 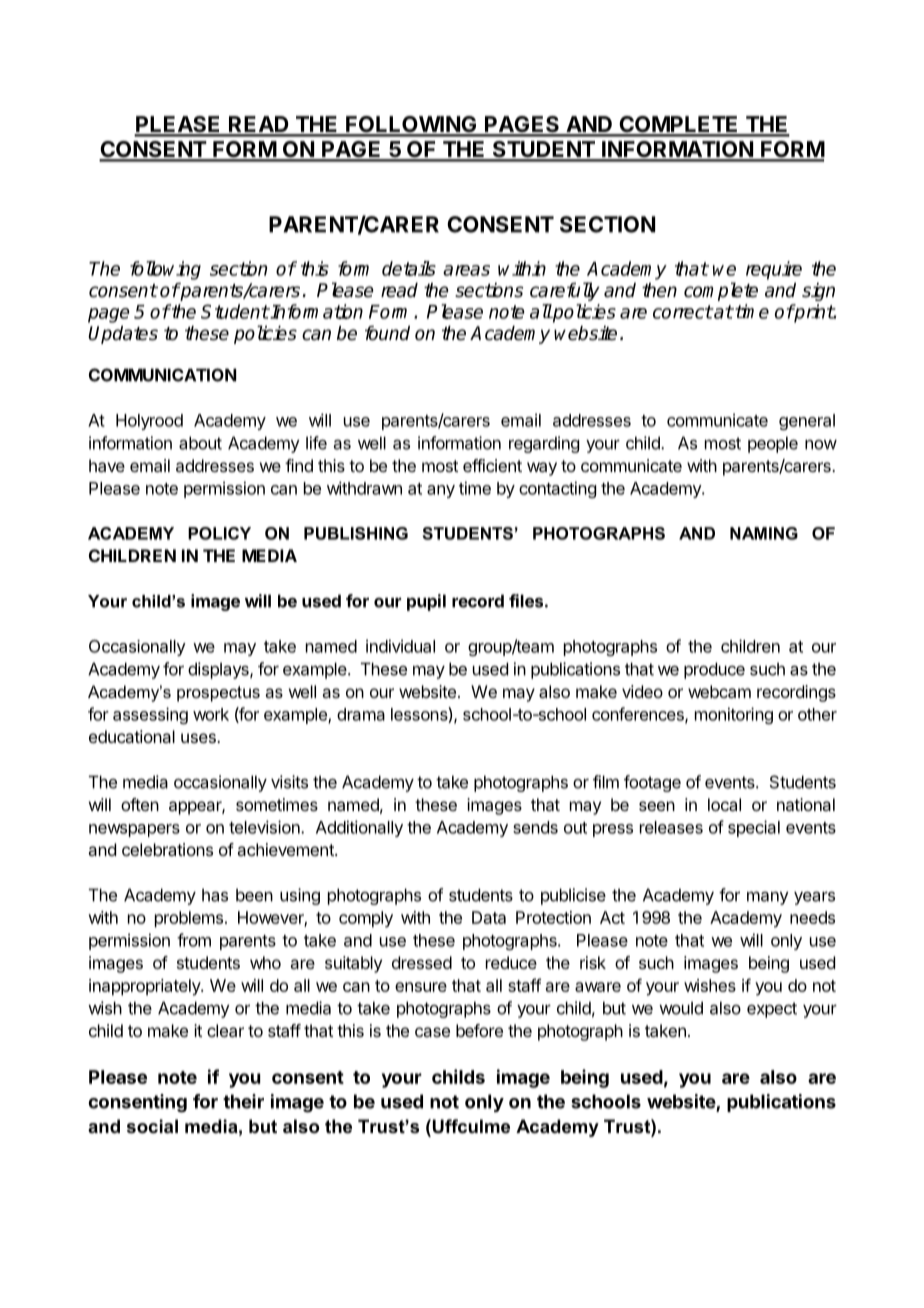 I want to click on areas, so click(x=466, y=270).
